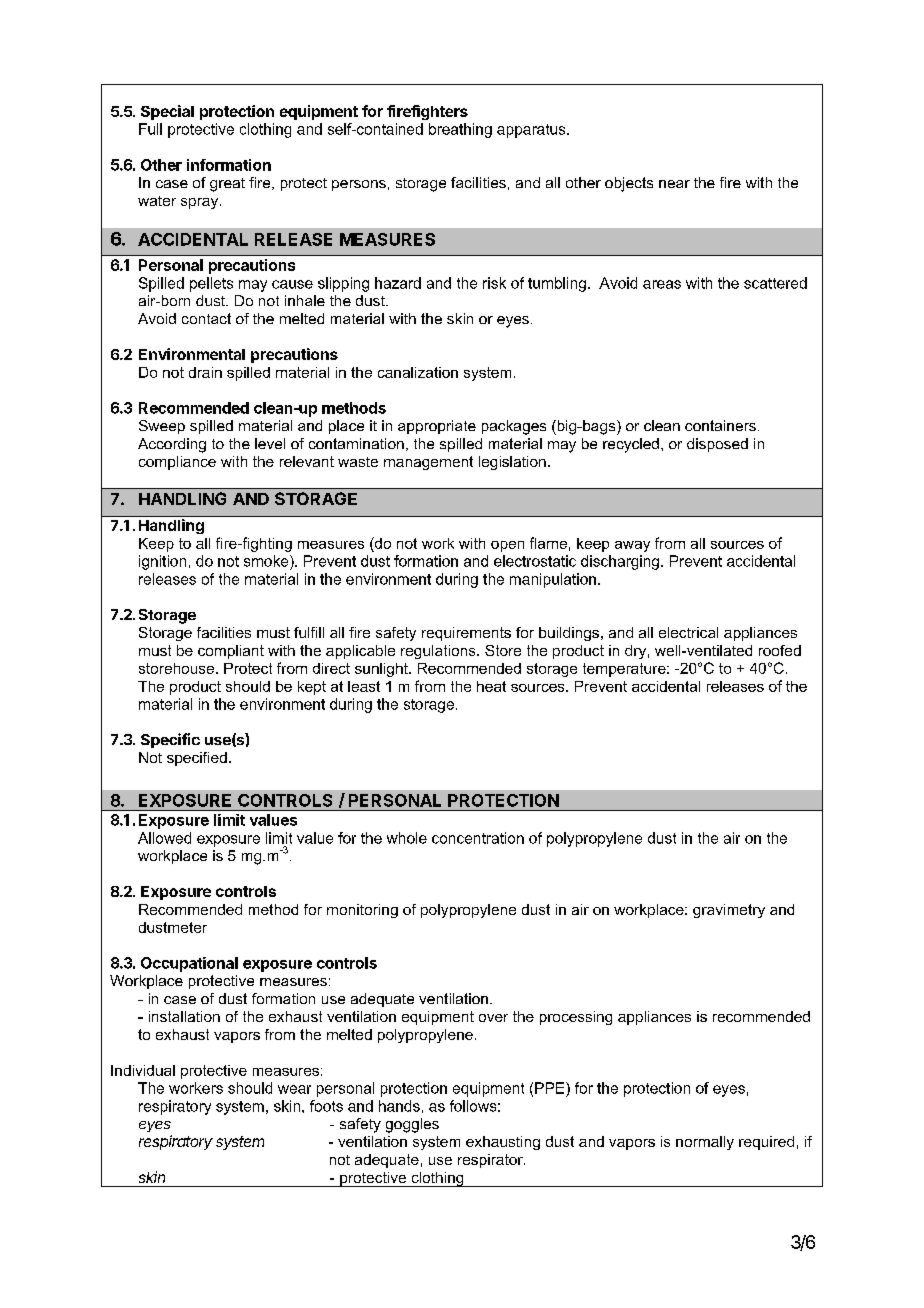 This screenshot has height=1308, width=924. Describe the element at coordinates (227, 185) in the screenshot. I see `great` at that location.
